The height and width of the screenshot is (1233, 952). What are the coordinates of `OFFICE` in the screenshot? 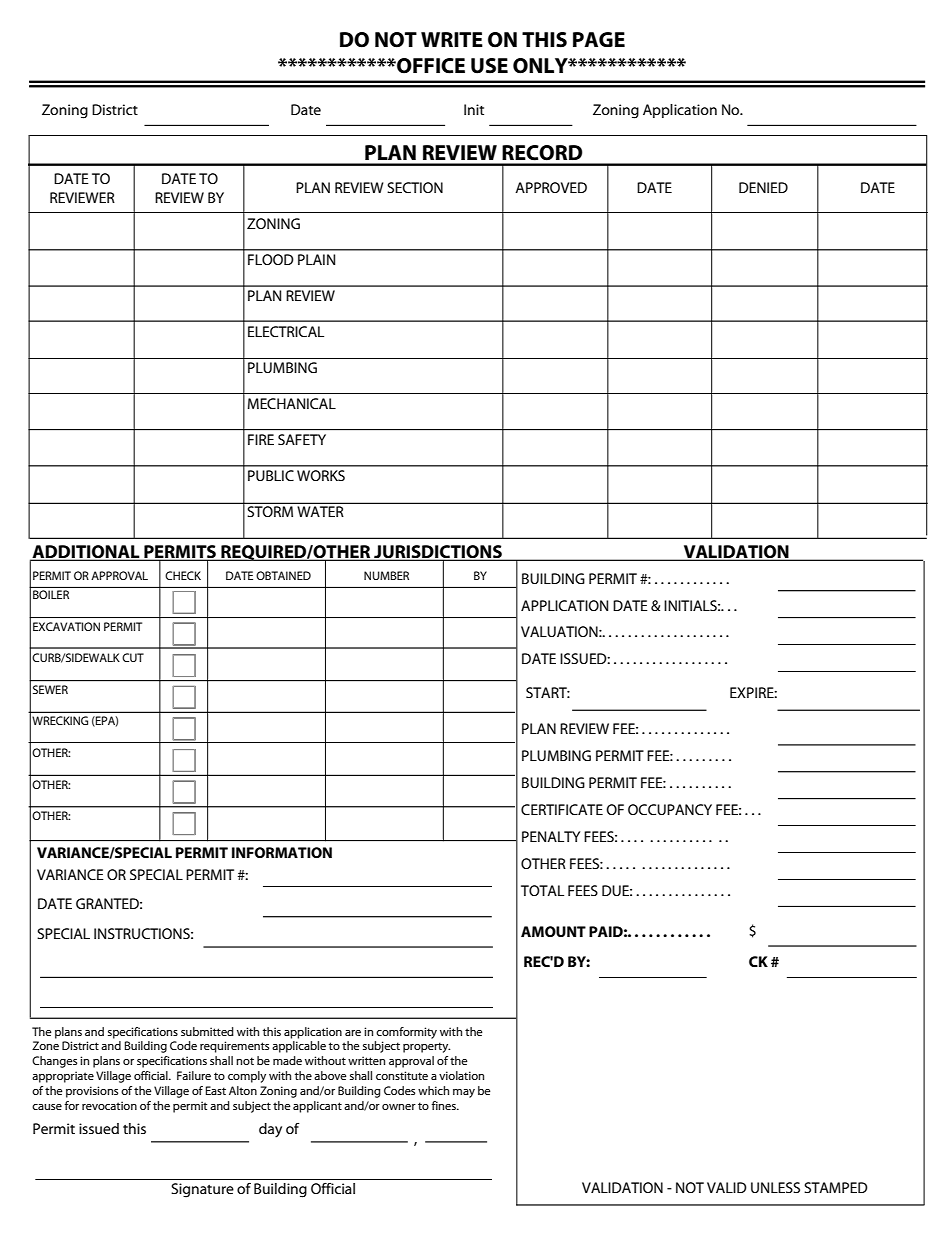 It's located at (430, 66).
